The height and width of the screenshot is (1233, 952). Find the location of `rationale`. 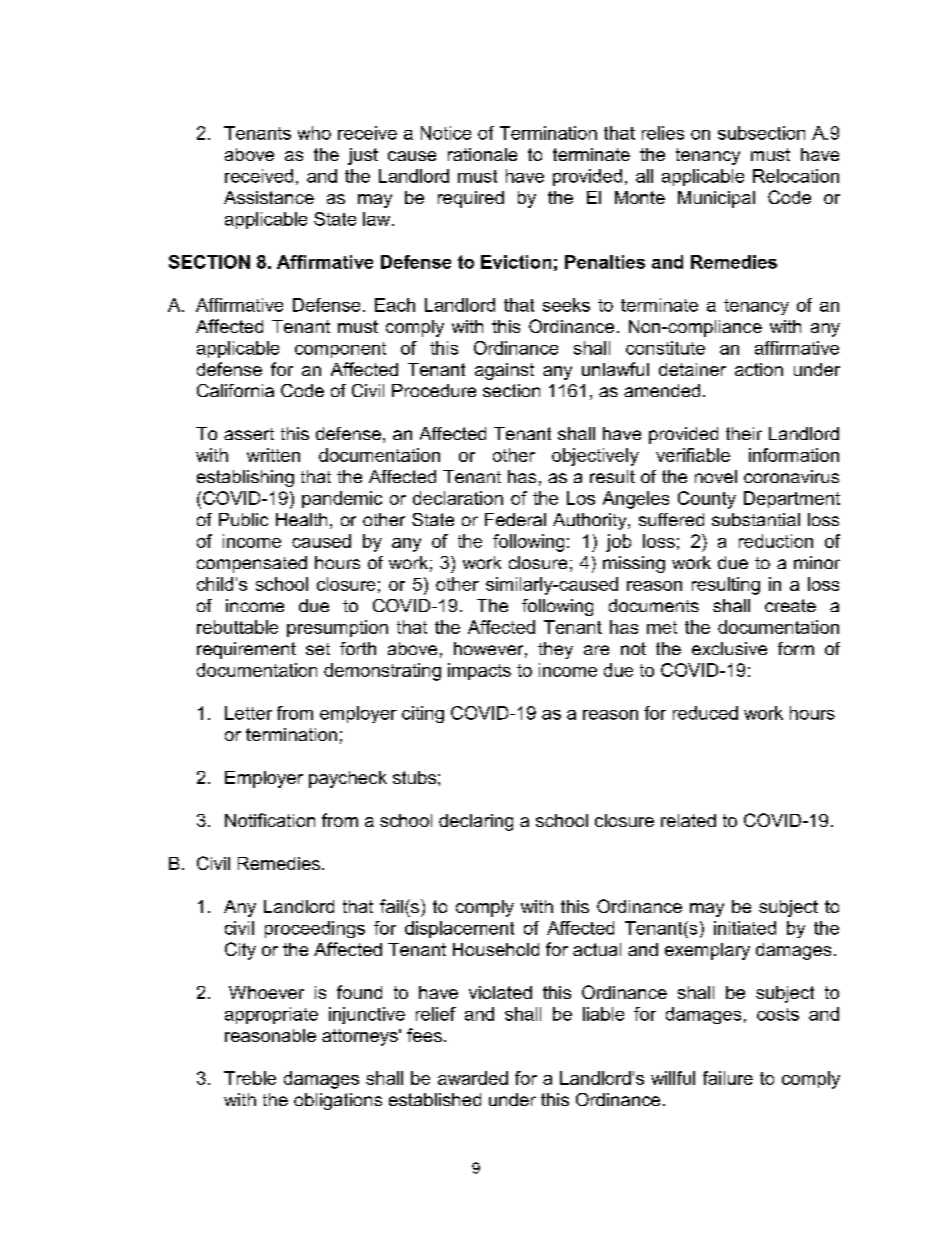

rationale is located at coordinates (482, 154).
